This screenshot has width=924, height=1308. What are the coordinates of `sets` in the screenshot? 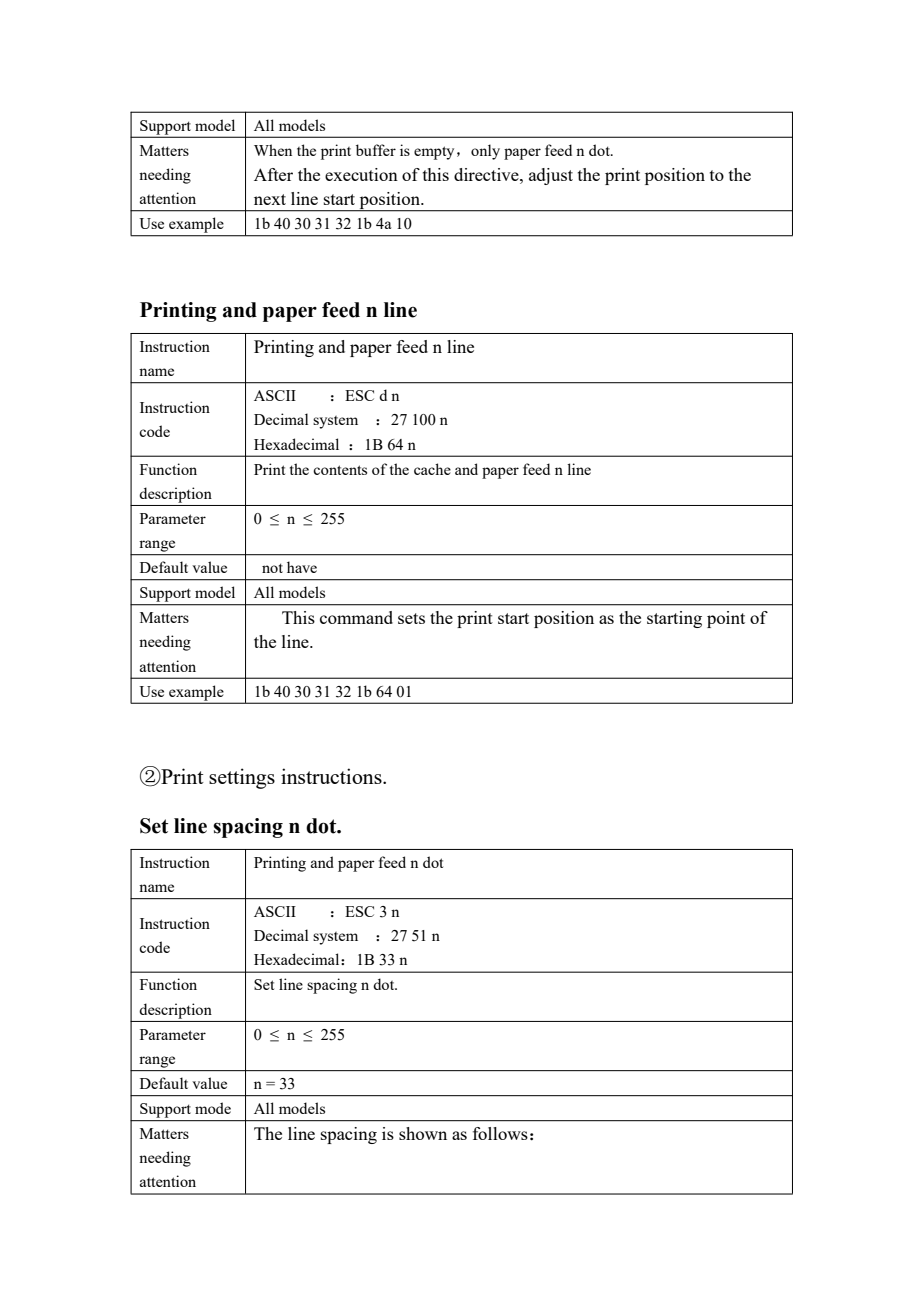 It's located at (411, 618).
